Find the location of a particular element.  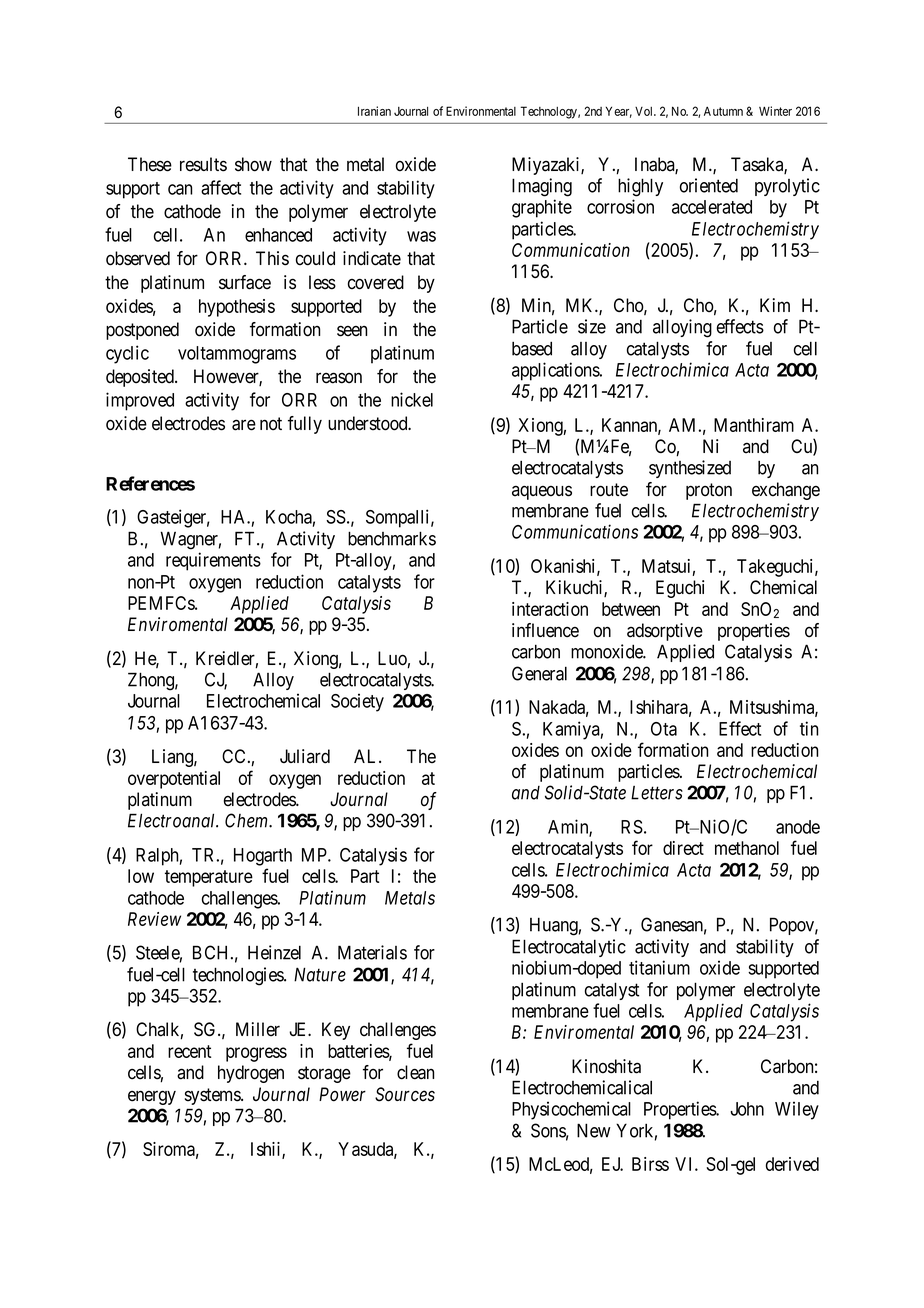

Materials is located at coordinates (372, 952).
